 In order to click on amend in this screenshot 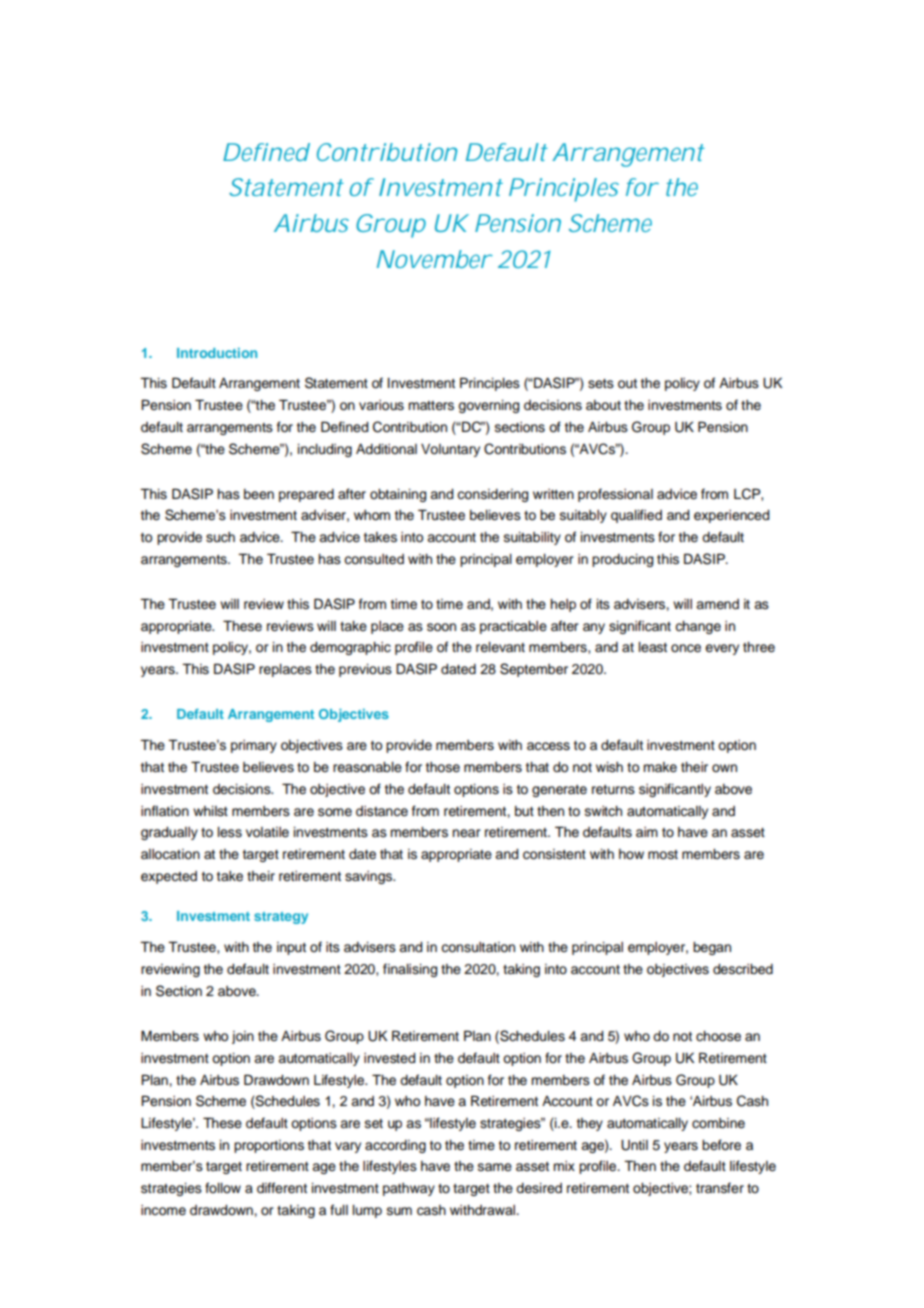, I will do `click(717, 604)`.
